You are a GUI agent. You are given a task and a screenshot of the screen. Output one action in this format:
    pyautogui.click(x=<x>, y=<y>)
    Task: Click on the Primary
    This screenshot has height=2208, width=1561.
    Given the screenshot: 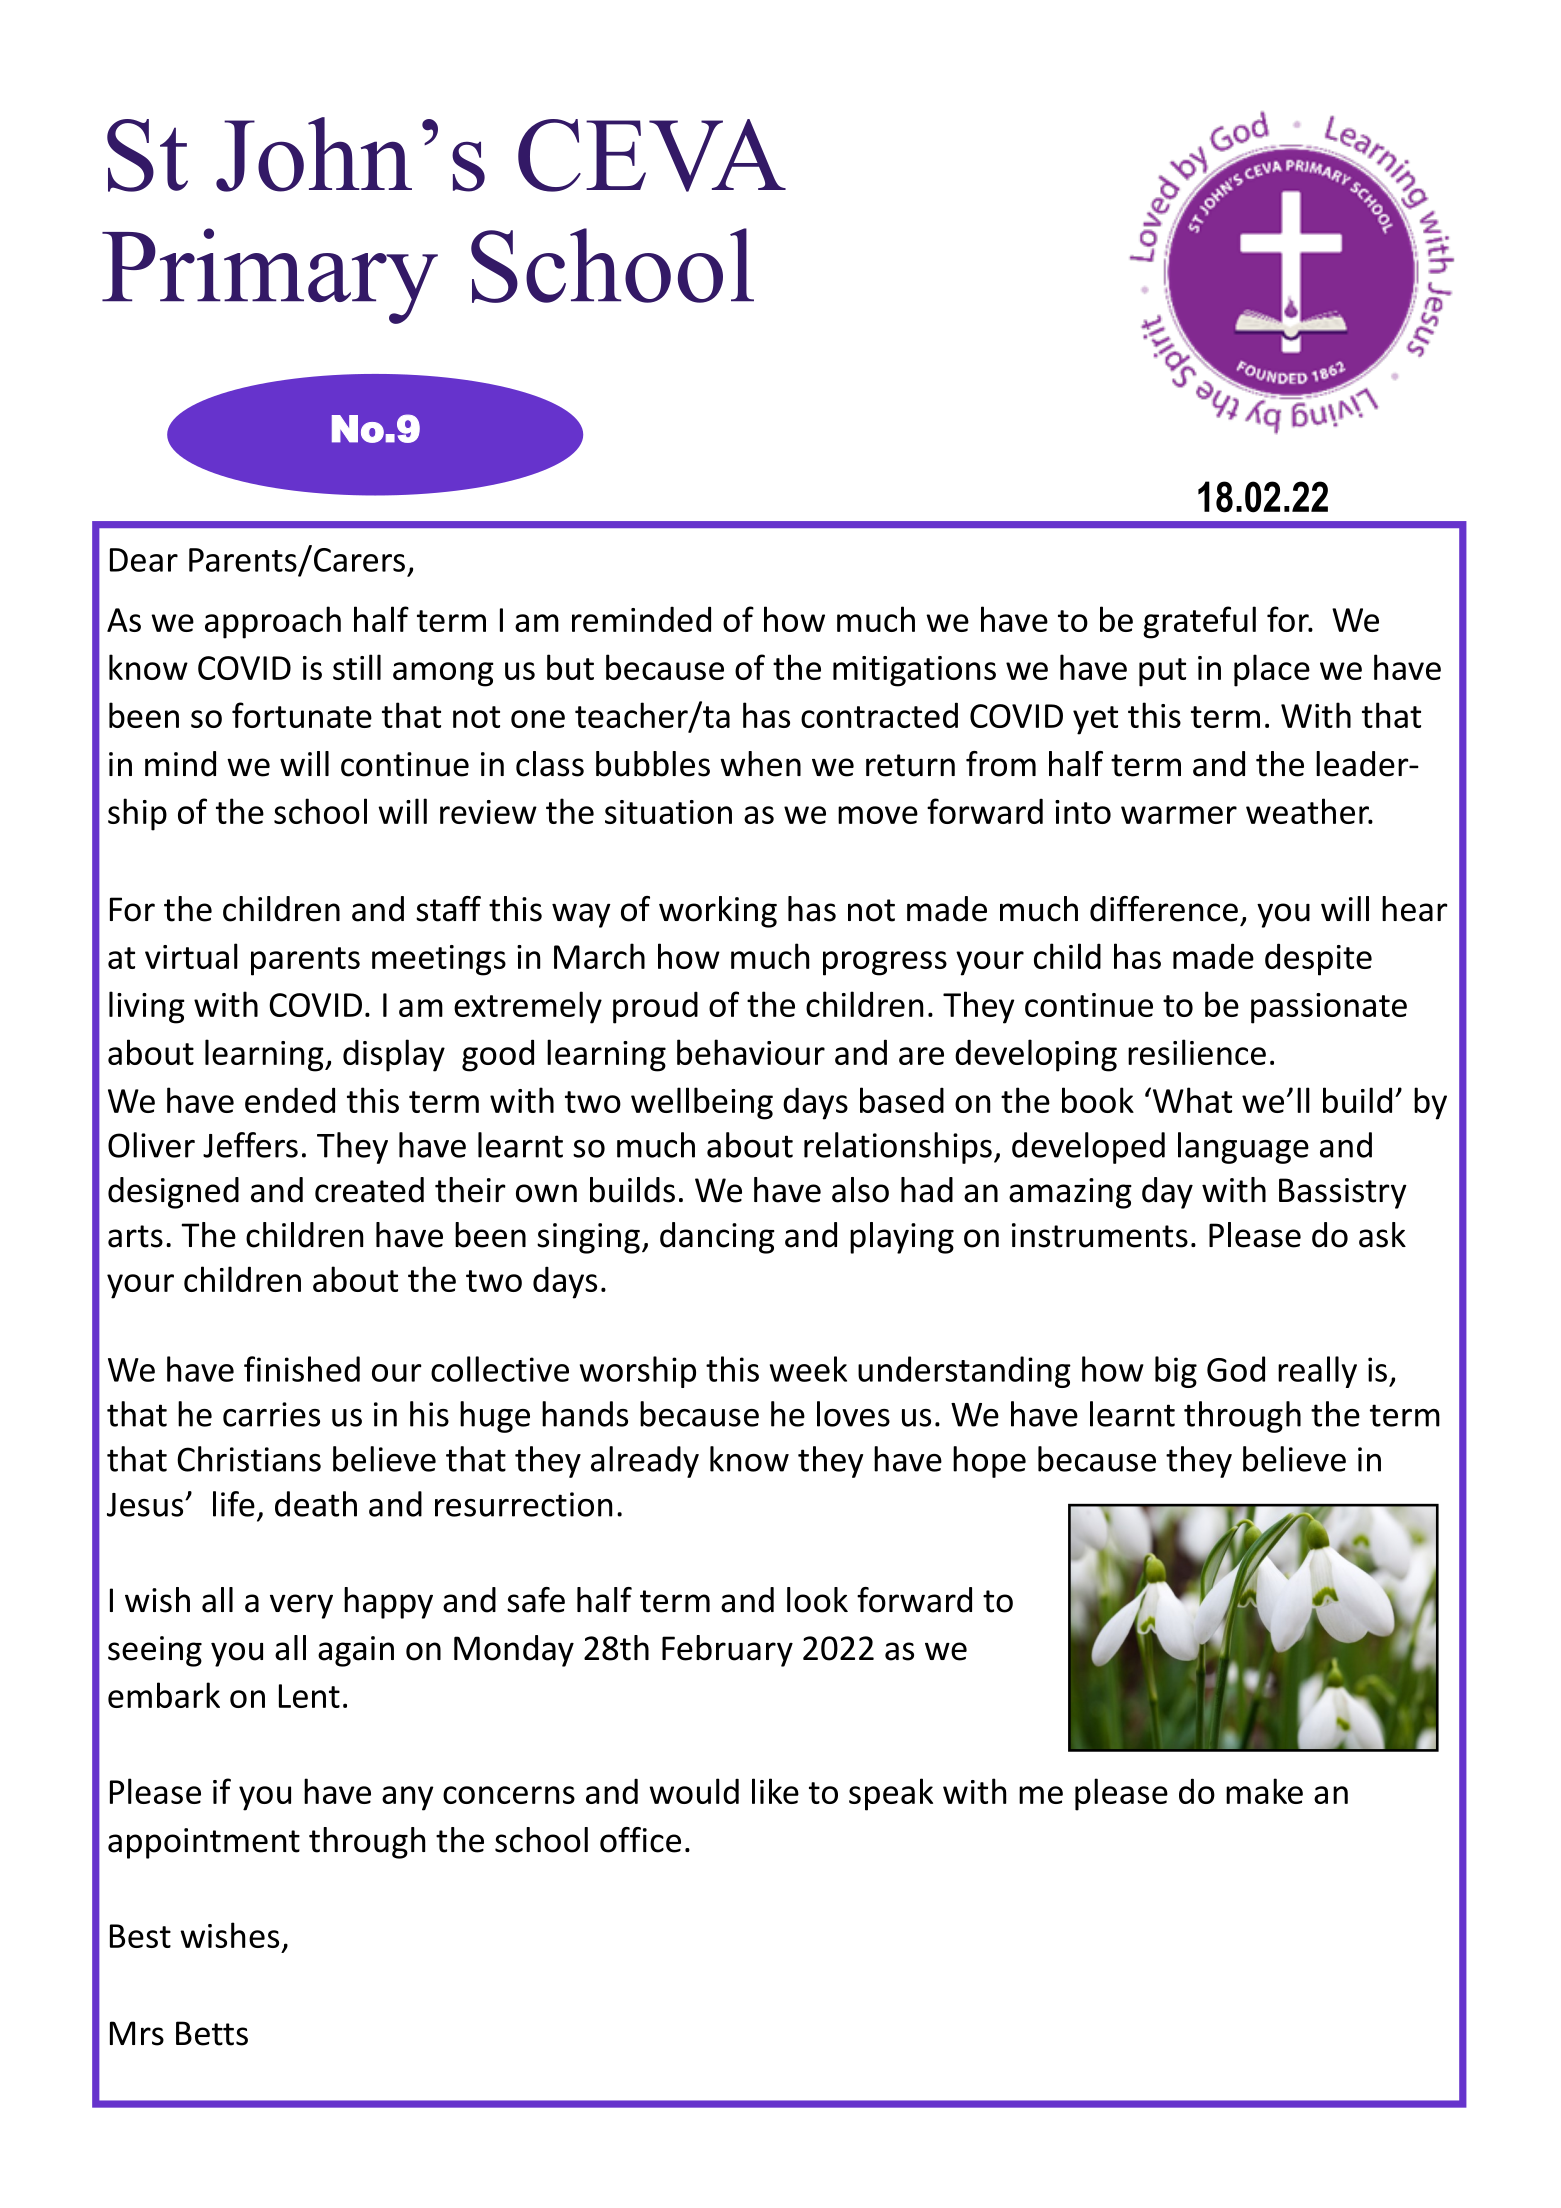 What is the action you would take?
    pyautogui.click(x=270, y=276)
